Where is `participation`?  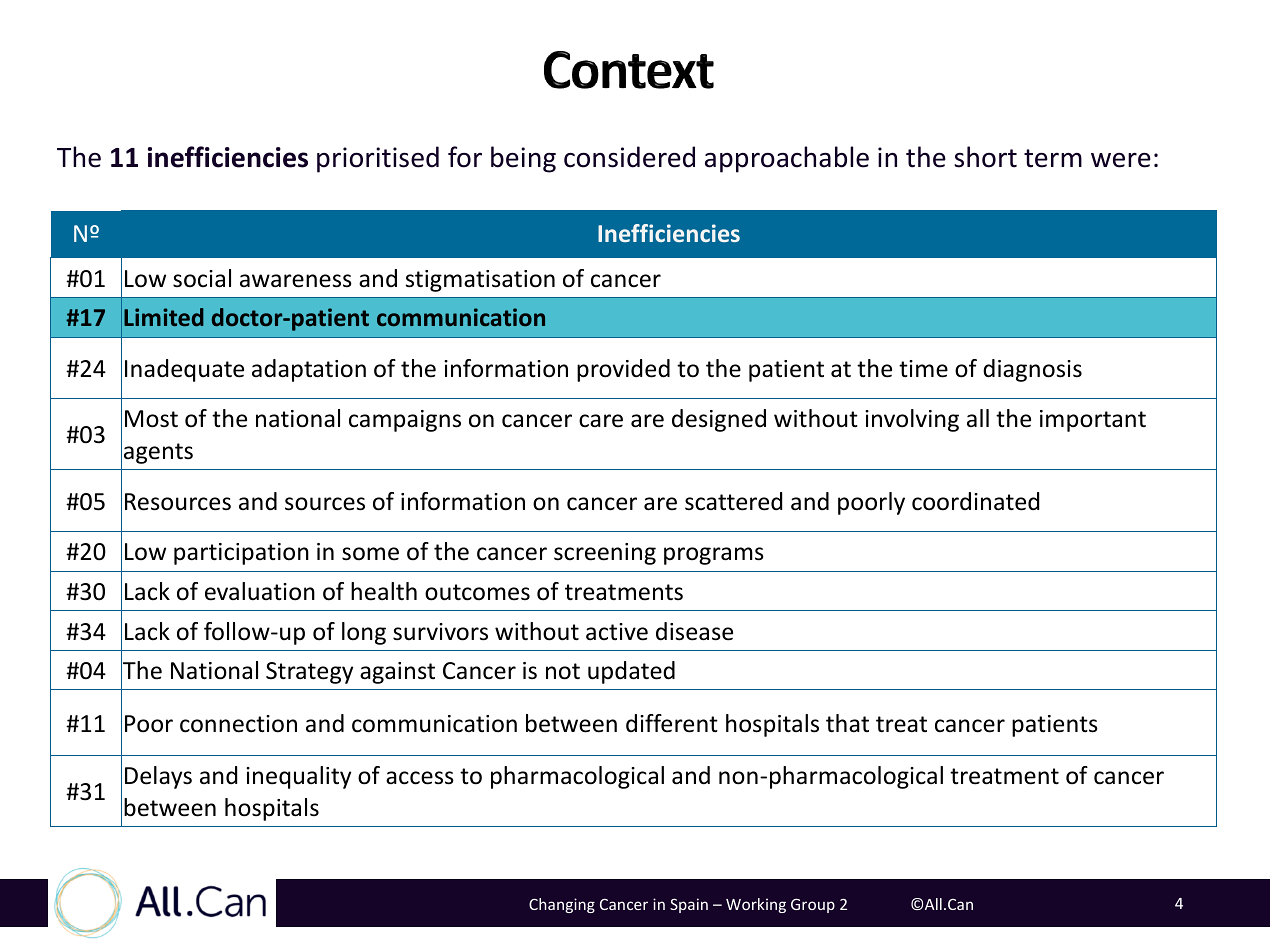
participation is located at coordinates (241, 554).
